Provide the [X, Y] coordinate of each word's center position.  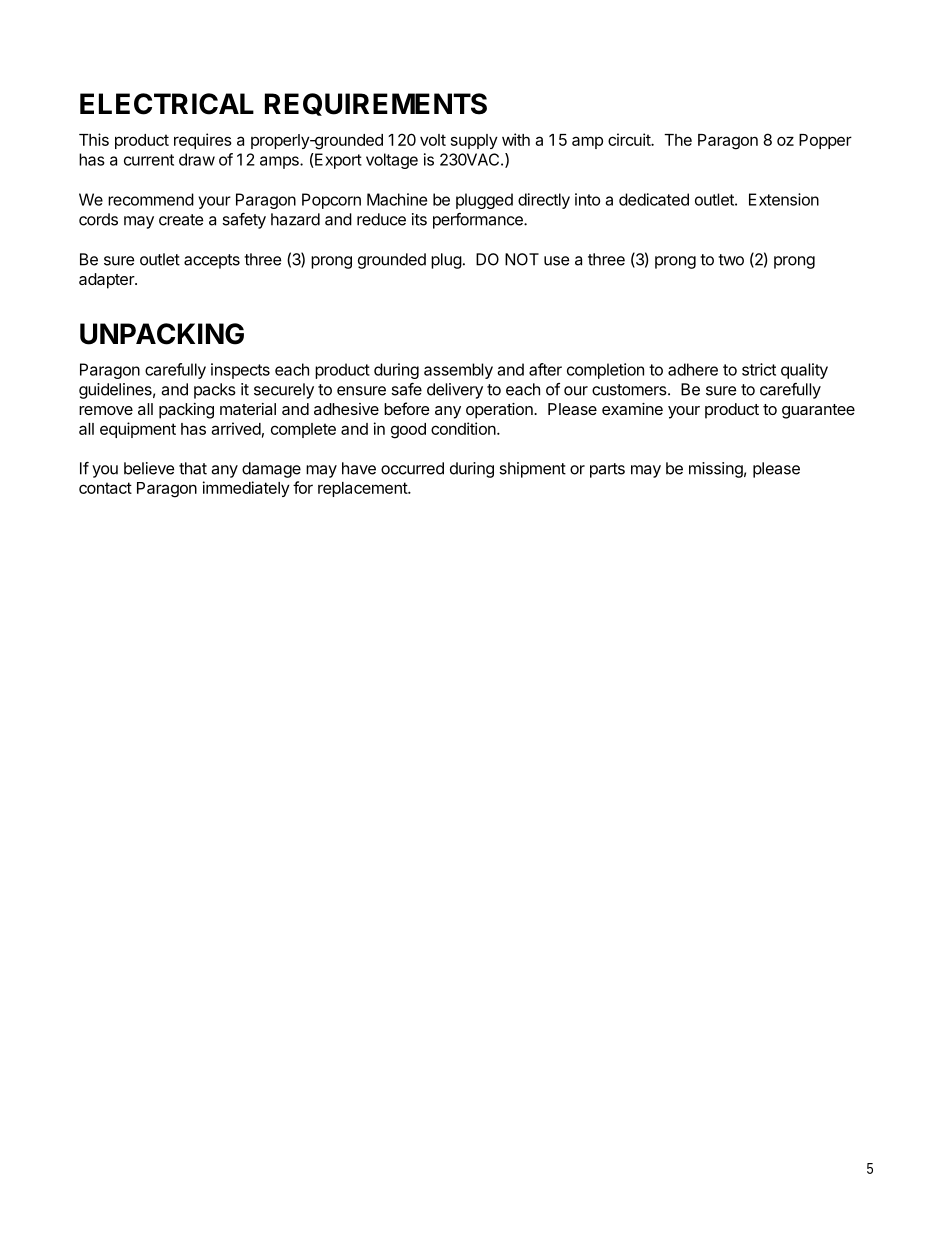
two [731, 260]
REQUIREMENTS [376, 104]
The [678, 140]
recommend [151, 199]
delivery [455, 391]
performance [479, 221]
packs [215, 391]
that [193, 468]
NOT [522, 259]
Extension [784, 199]
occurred [412, 468]
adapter [107, 281]
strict [759, 369]
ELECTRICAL [167, 104]
